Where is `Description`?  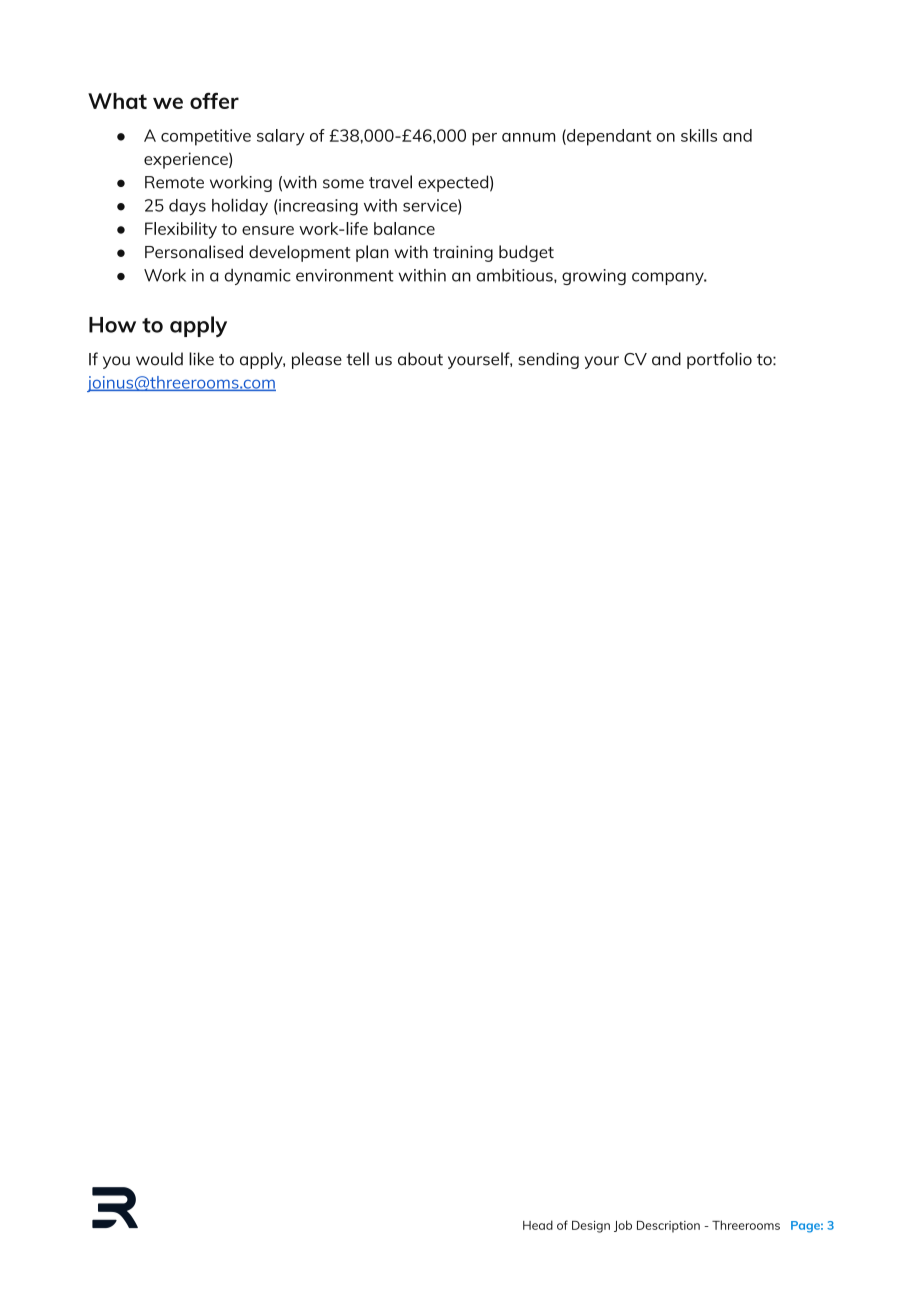
Description is located at coordinates (668, 1227).
